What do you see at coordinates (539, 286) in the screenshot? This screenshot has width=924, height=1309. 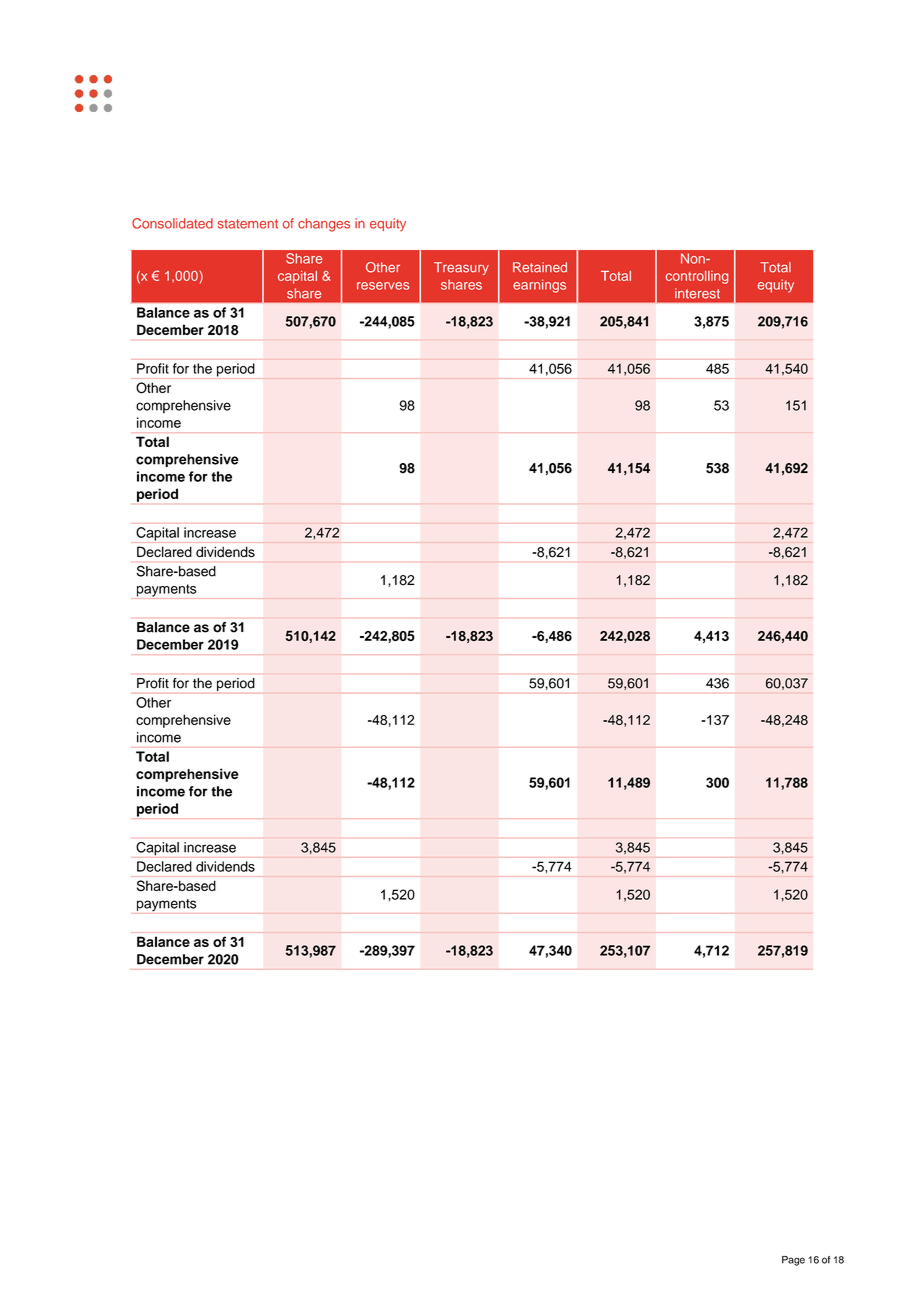 I see `earnings` at bounding box center [539, 286].
